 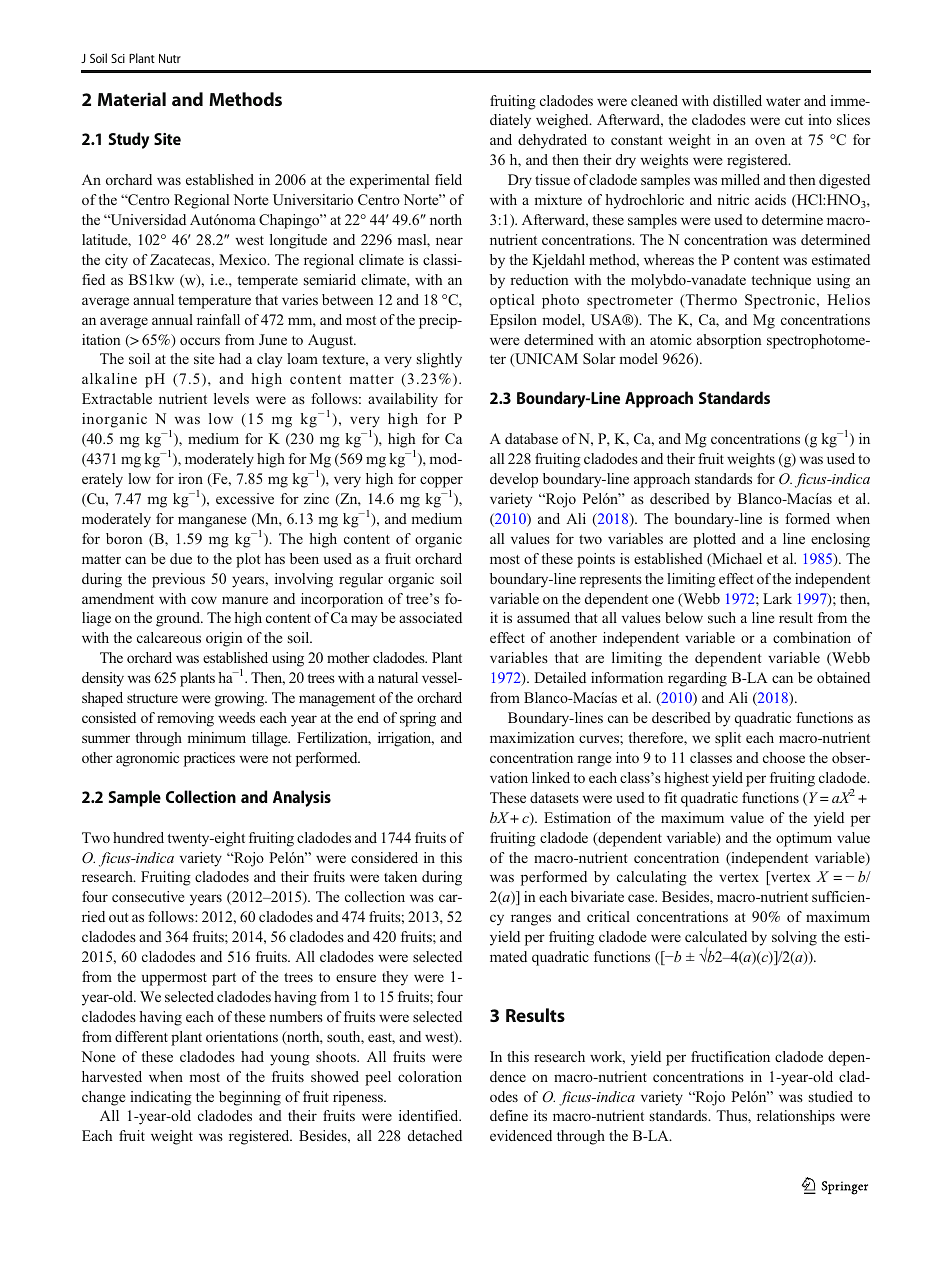 What do you see at coordinates (250, 1098) in the screenshot?
I see `beginning` at bounding box center [250, 1098].
